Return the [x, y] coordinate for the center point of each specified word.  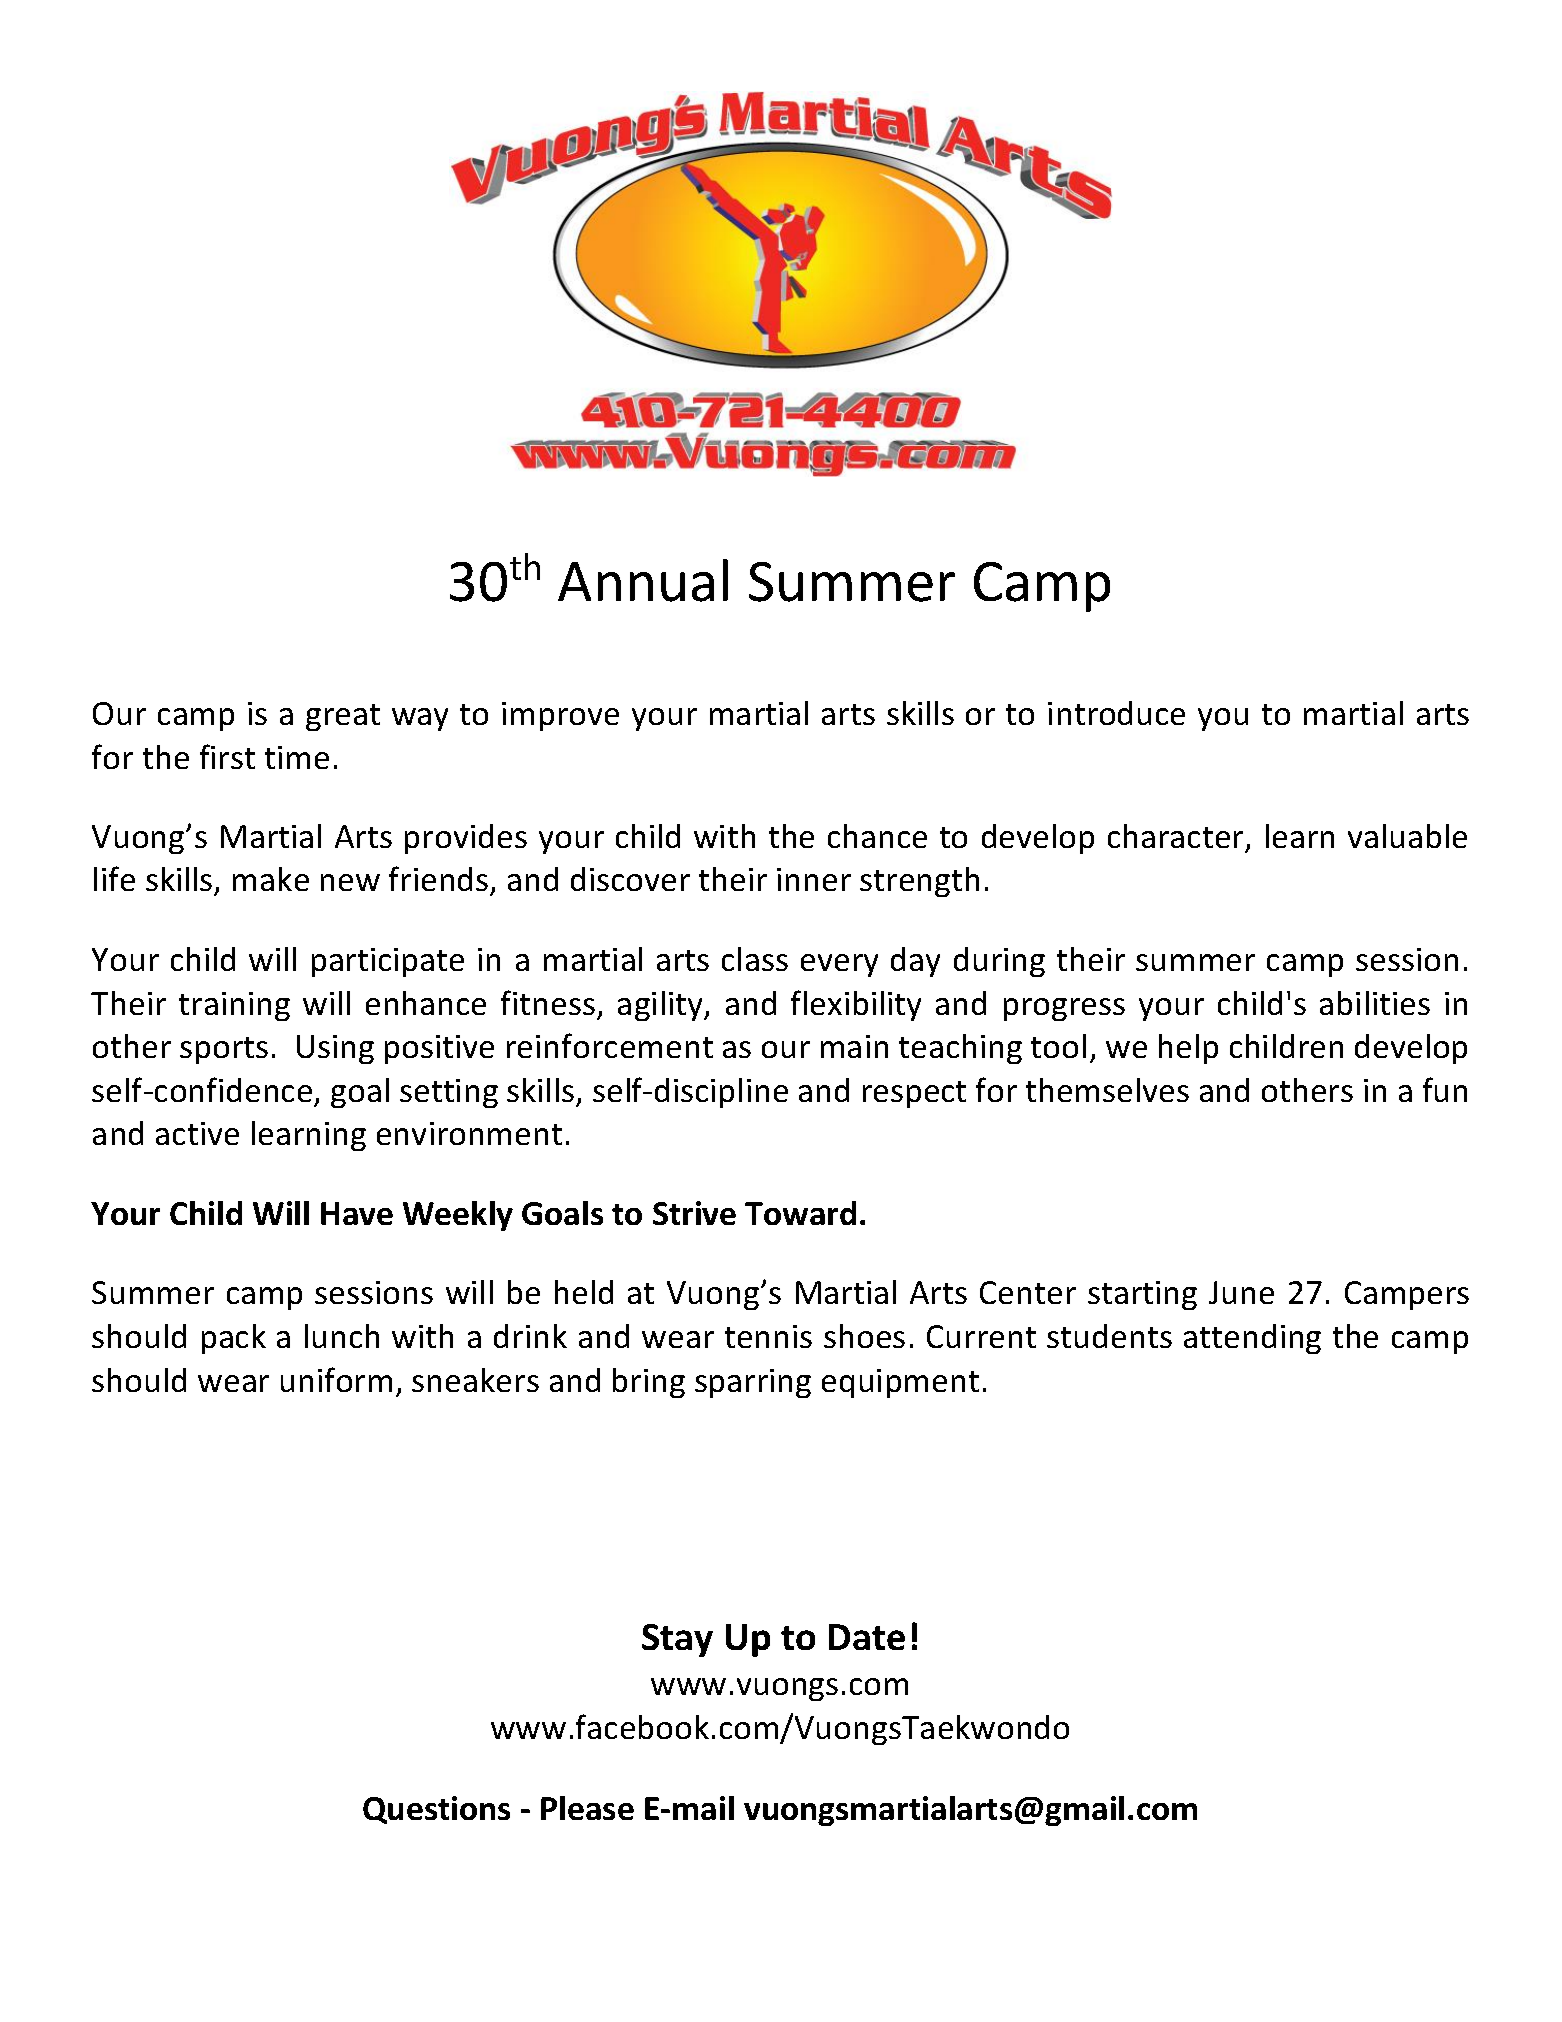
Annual [643, 580]
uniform [336, 1379]
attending [1252, 1339]
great [343, 717]
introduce [1116, 713]
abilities [1375, 1003]
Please [587, 1808]
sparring [753, 1383]
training [234, 1006]
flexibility [856, 1005]
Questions [436, 1810]
